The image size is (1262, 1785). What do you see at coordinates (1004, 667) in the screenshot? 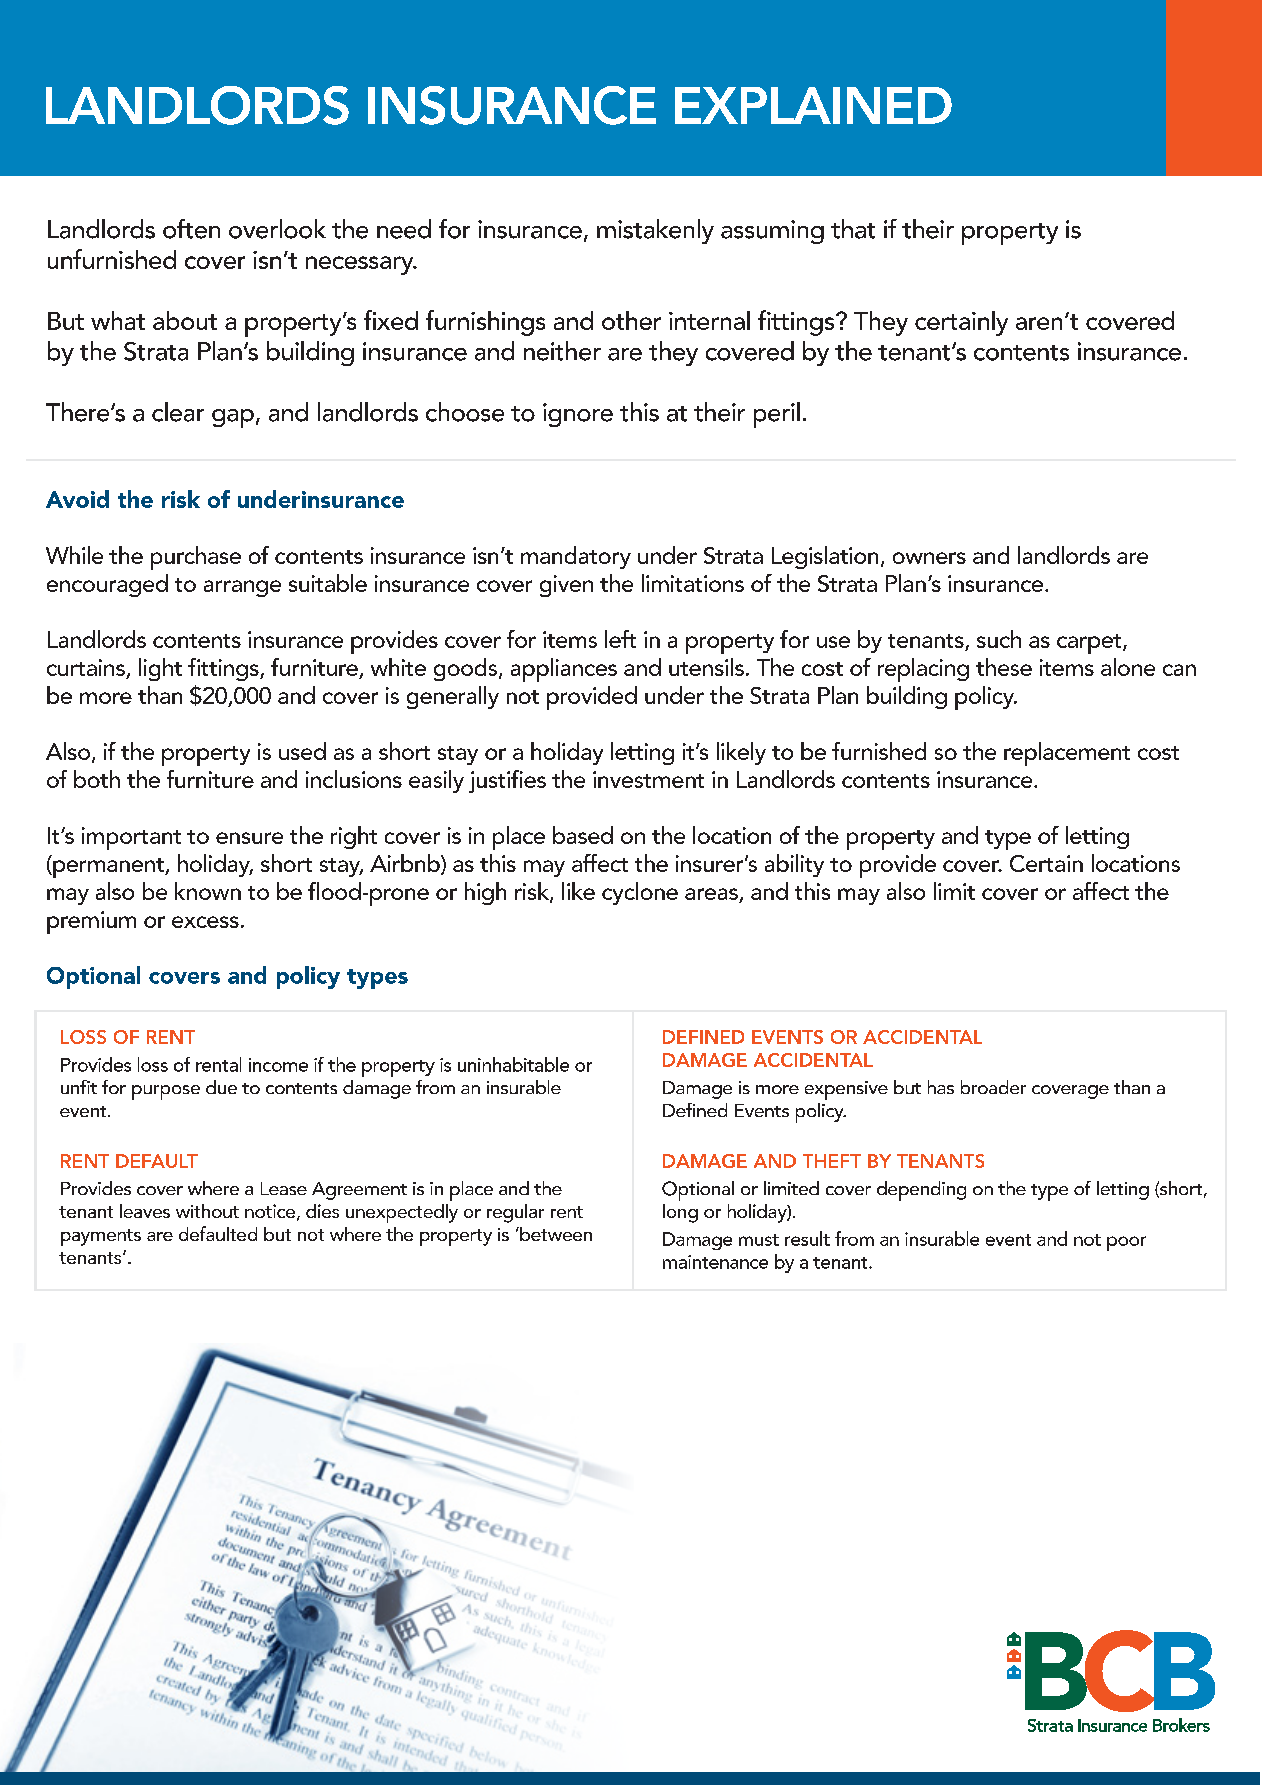
I see `these` at bounding box center [1004, 667].
